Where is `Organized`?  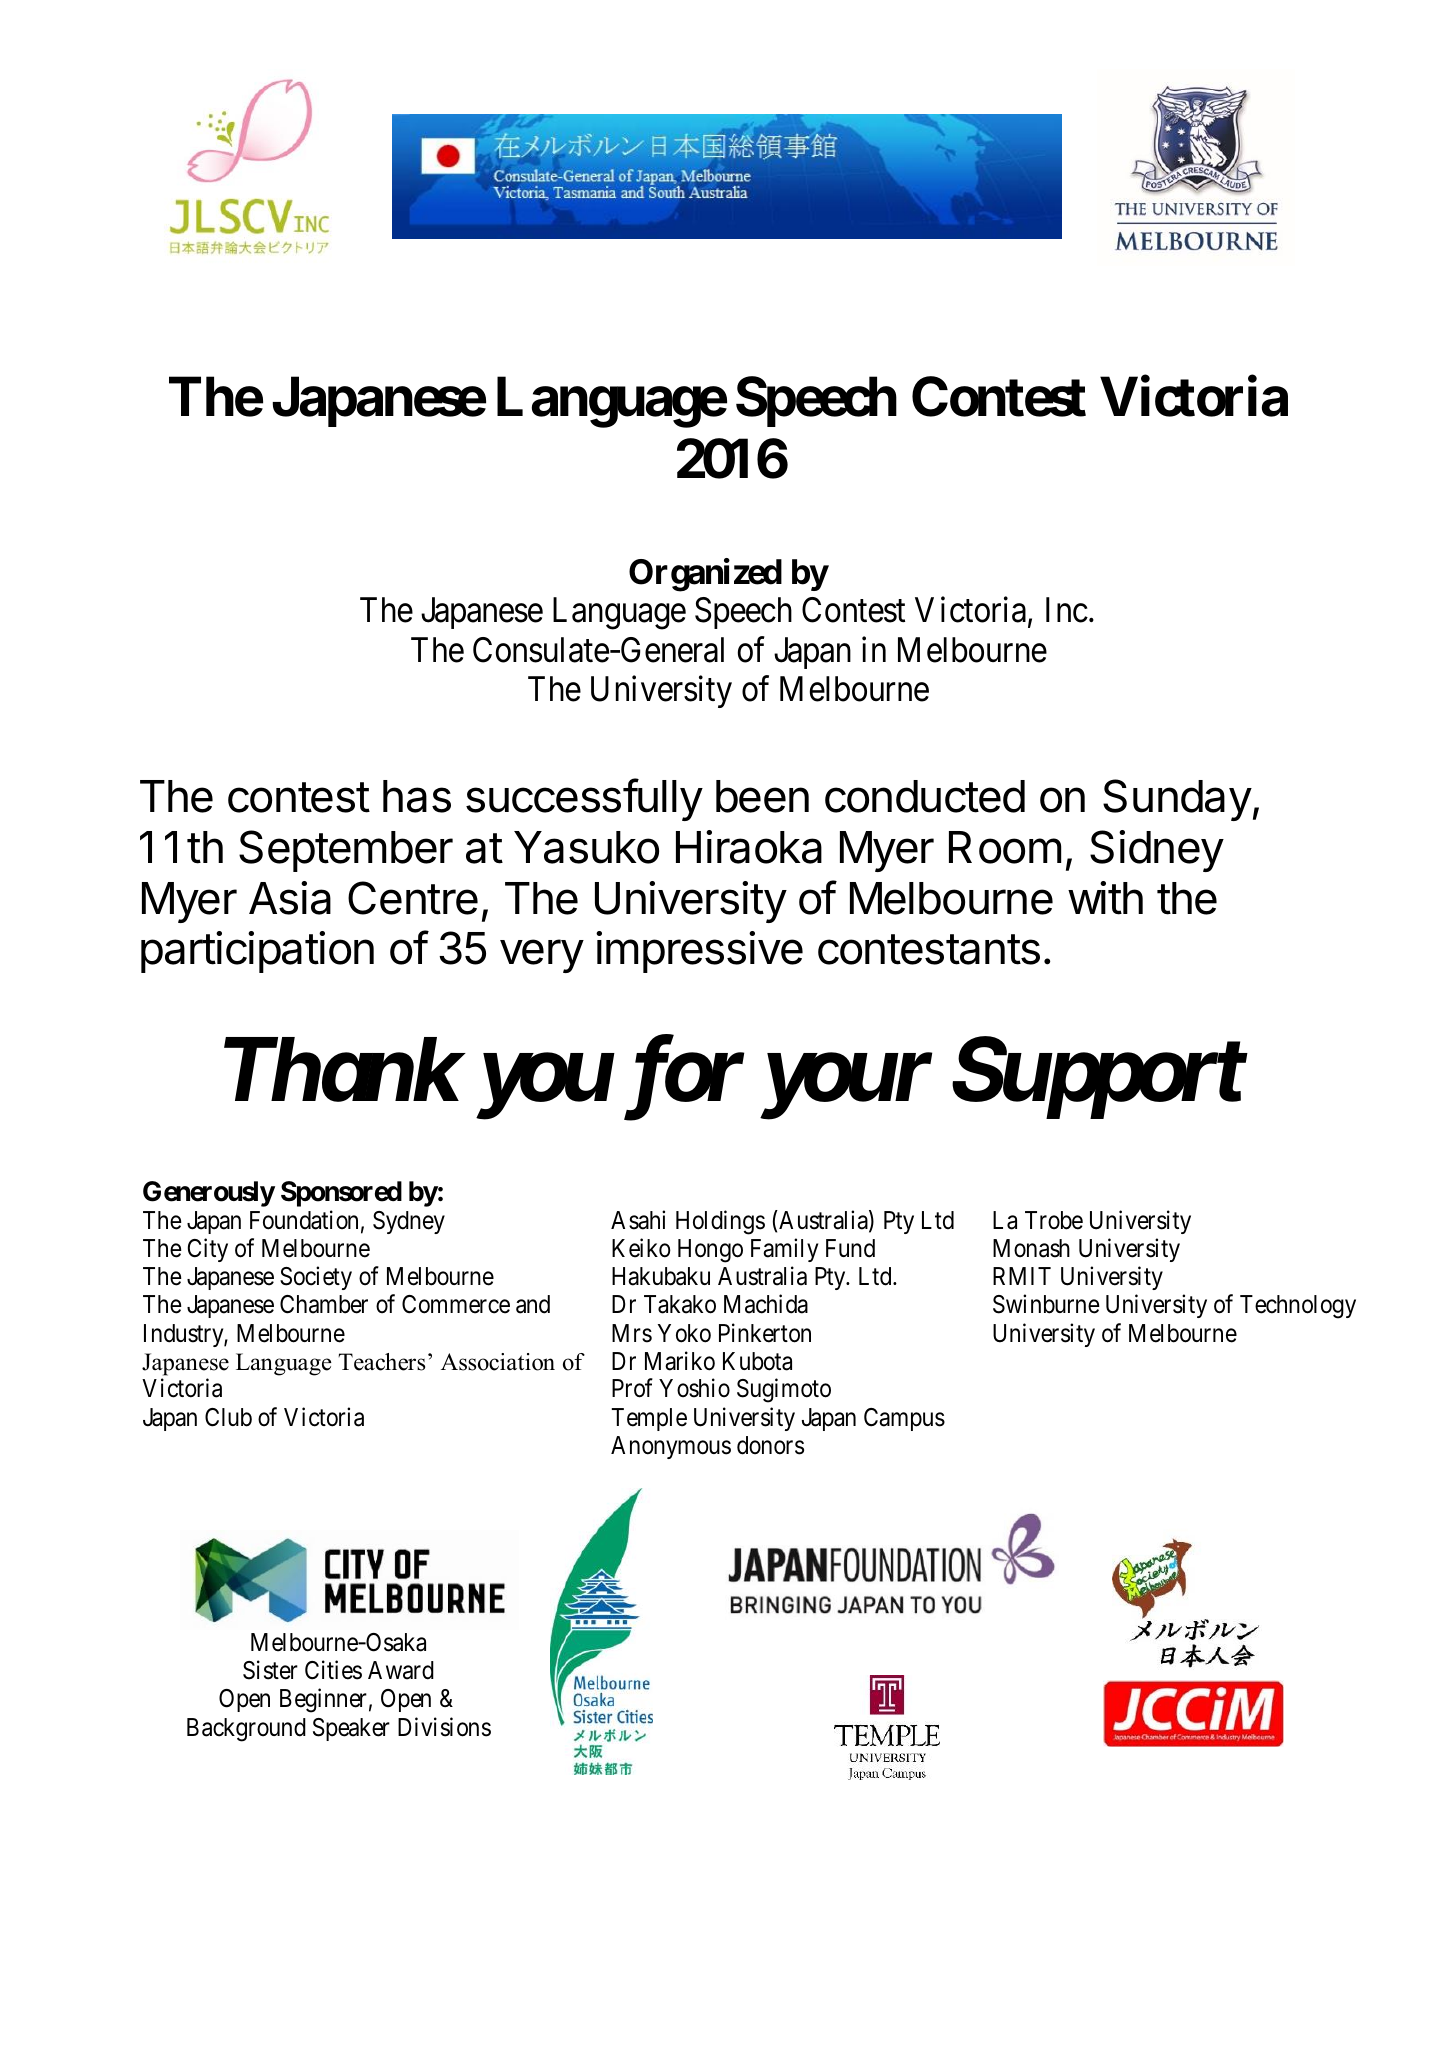
Organized is located at coordinates (705, 575).
